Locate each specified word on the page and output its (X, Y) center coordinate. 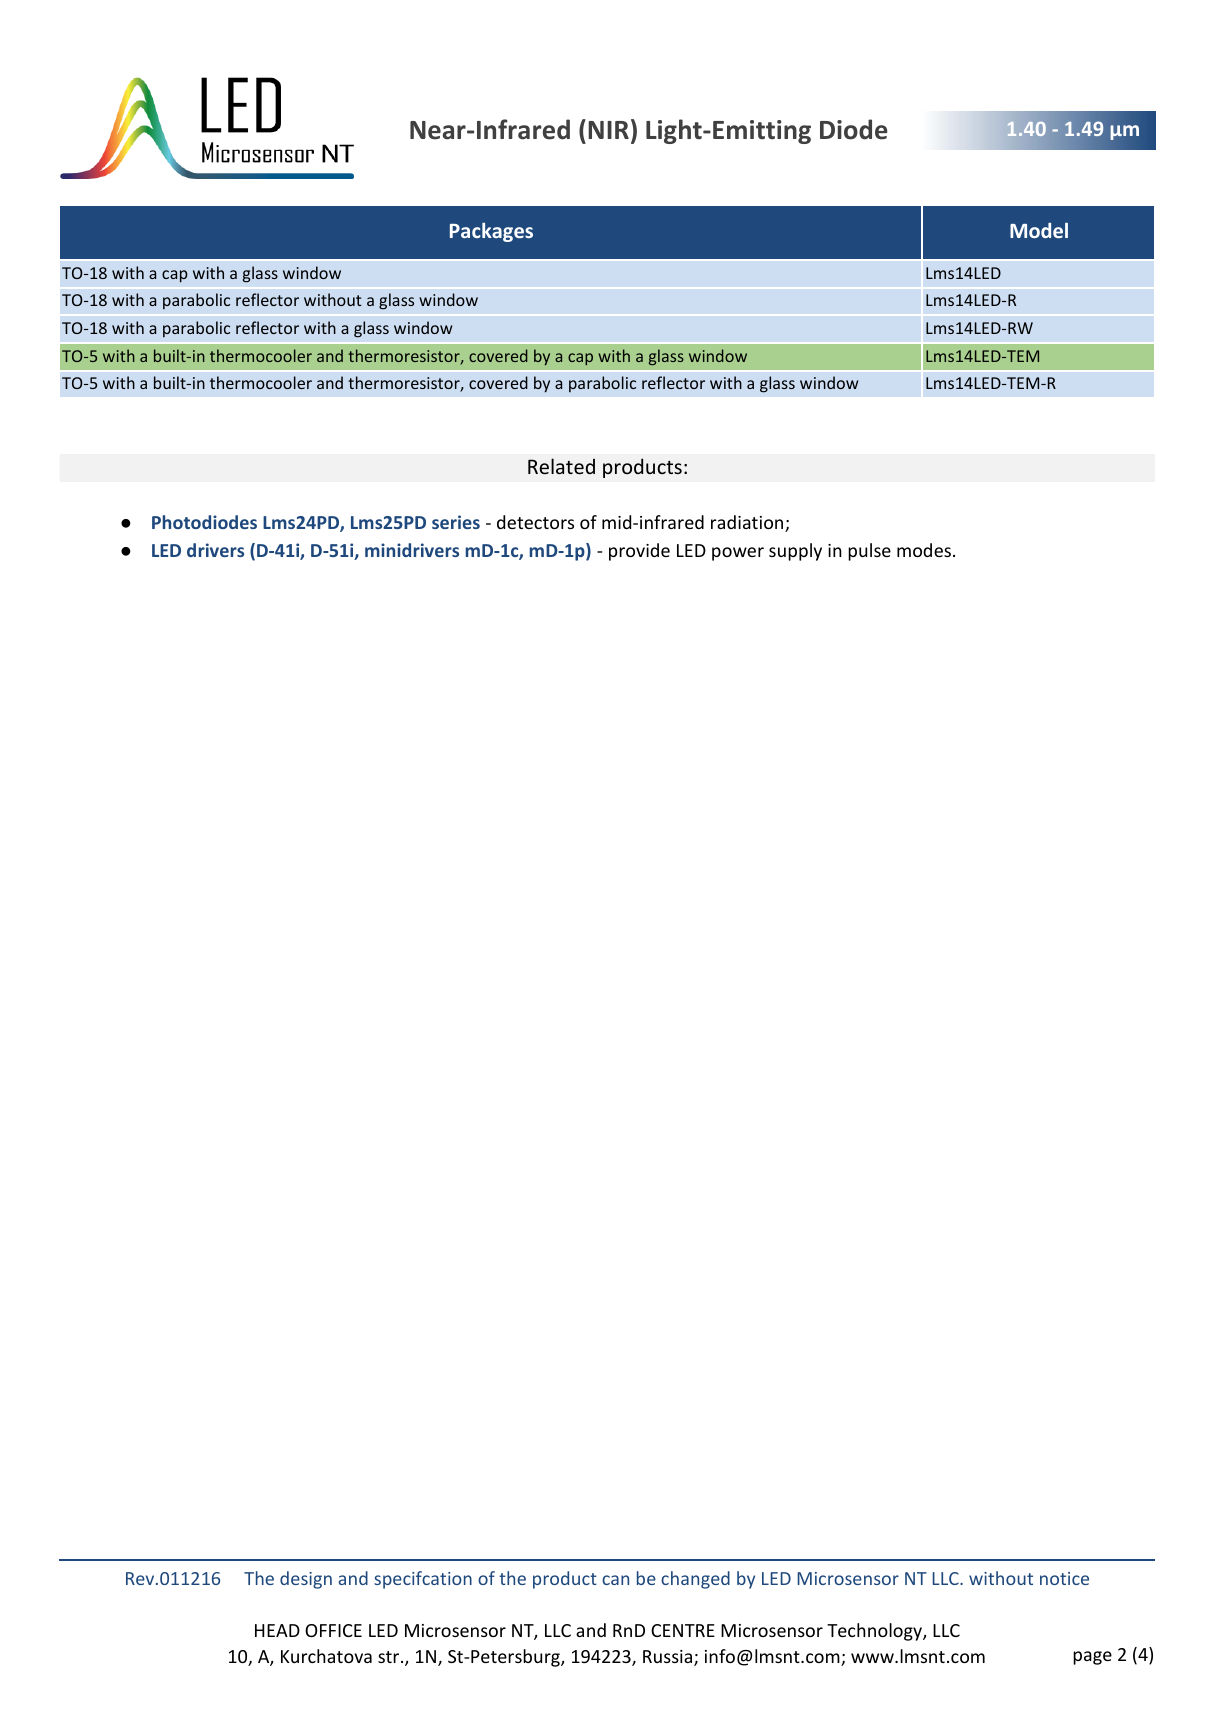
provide (639, 552)
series (456, 522)
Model (1039, 230)
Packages (491, 232)
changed (695, 1580)
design (306, 1580)
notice (1064, 1578)
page (1092, 1658)
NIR (608, 130)
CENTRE (683, 1630)
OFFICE (333, 1630)
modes (924, 550)
